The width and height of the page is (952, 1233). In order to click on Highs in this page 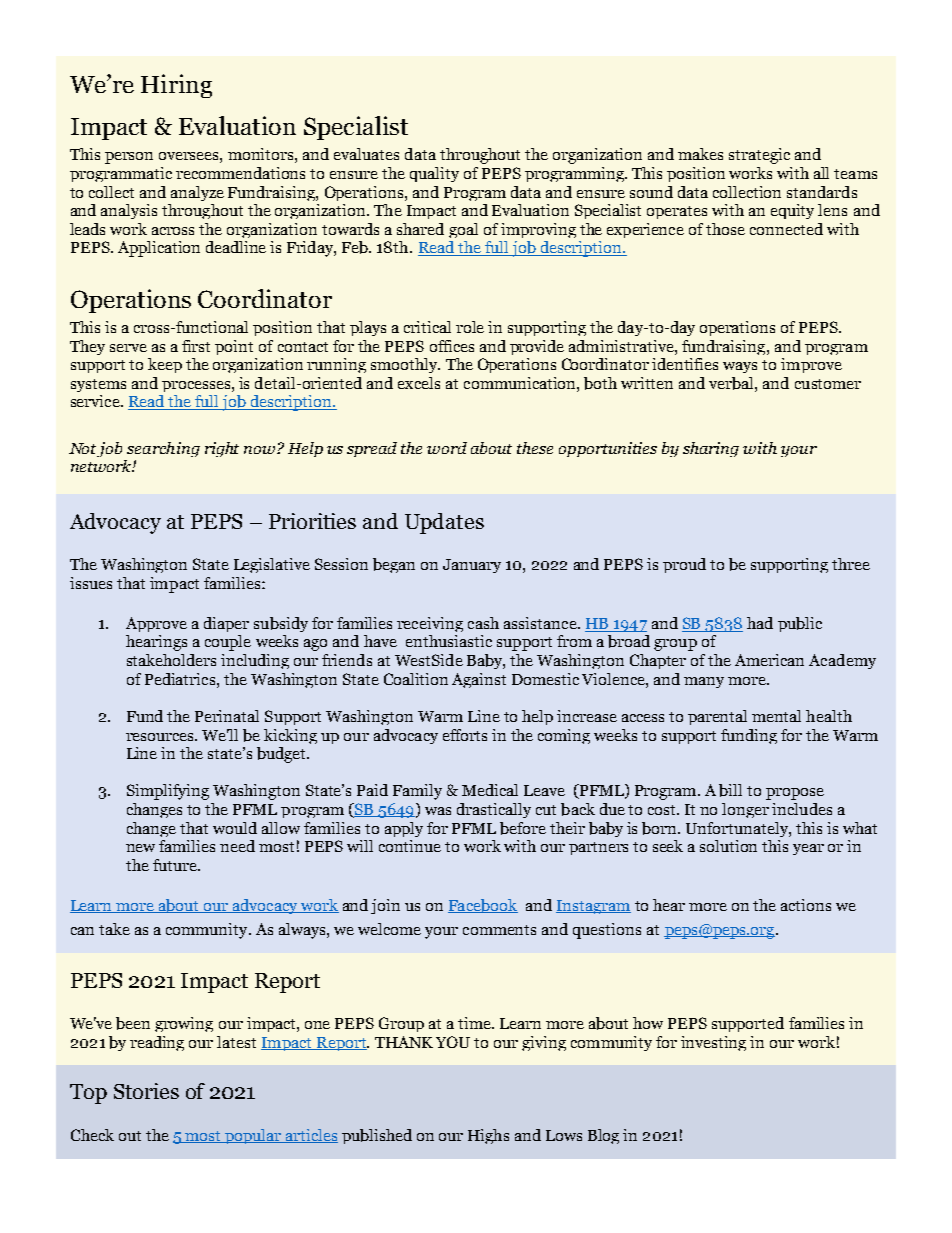, I will do `click(488, 1136)`.
